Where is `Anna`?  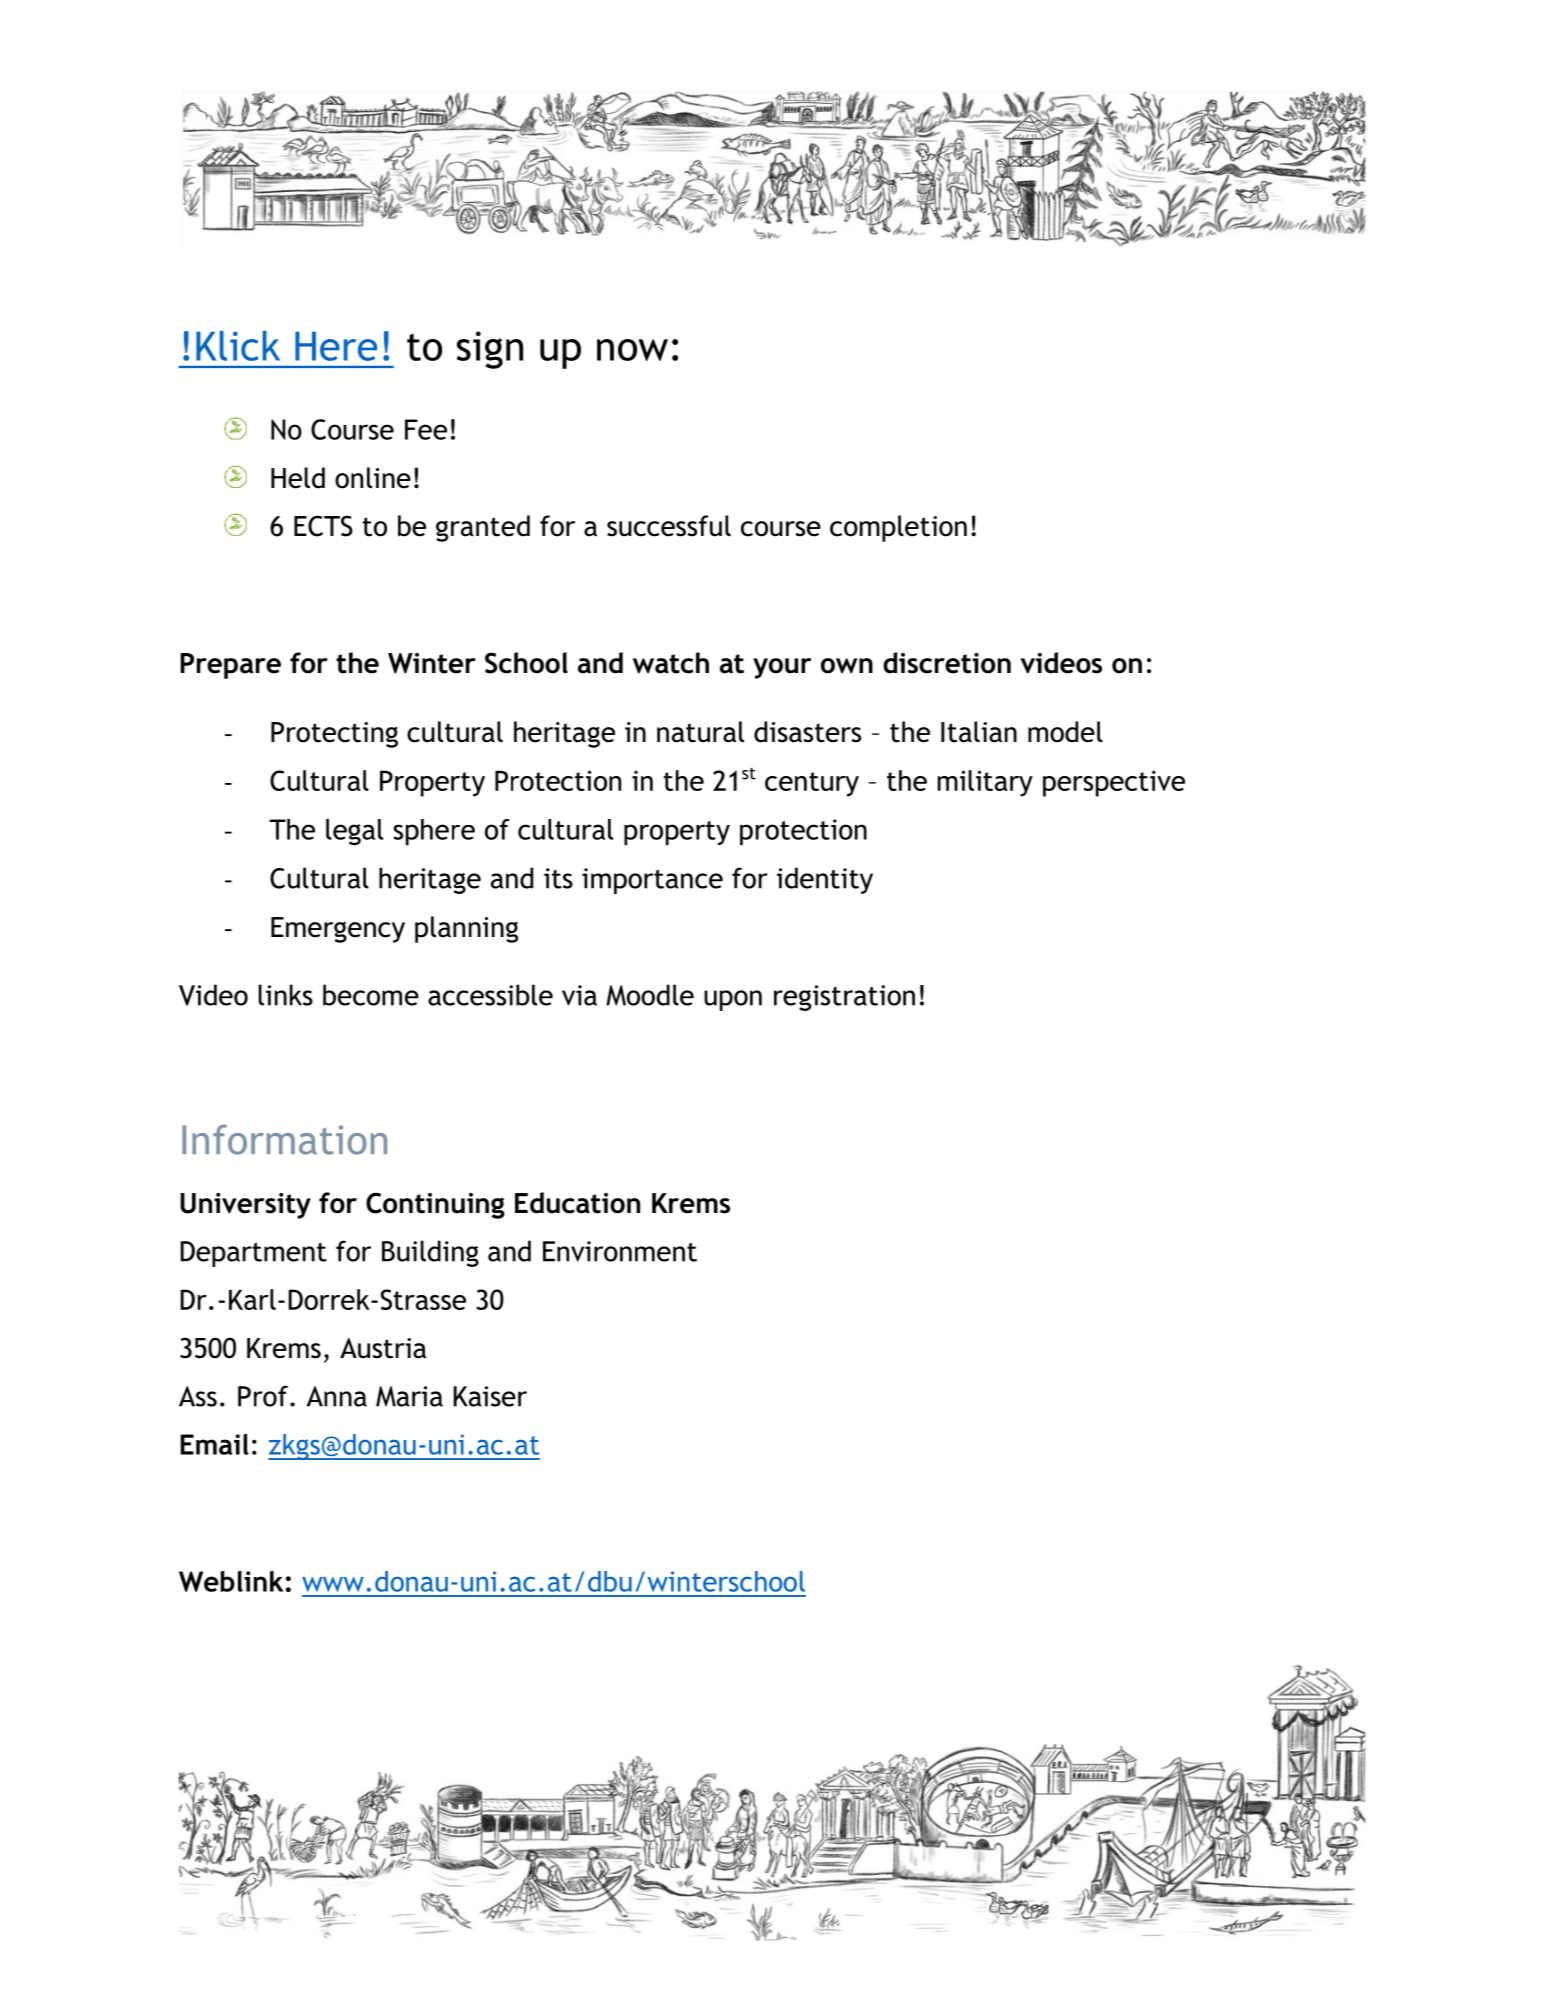 Anna is located at coordinates (337, 1396).
